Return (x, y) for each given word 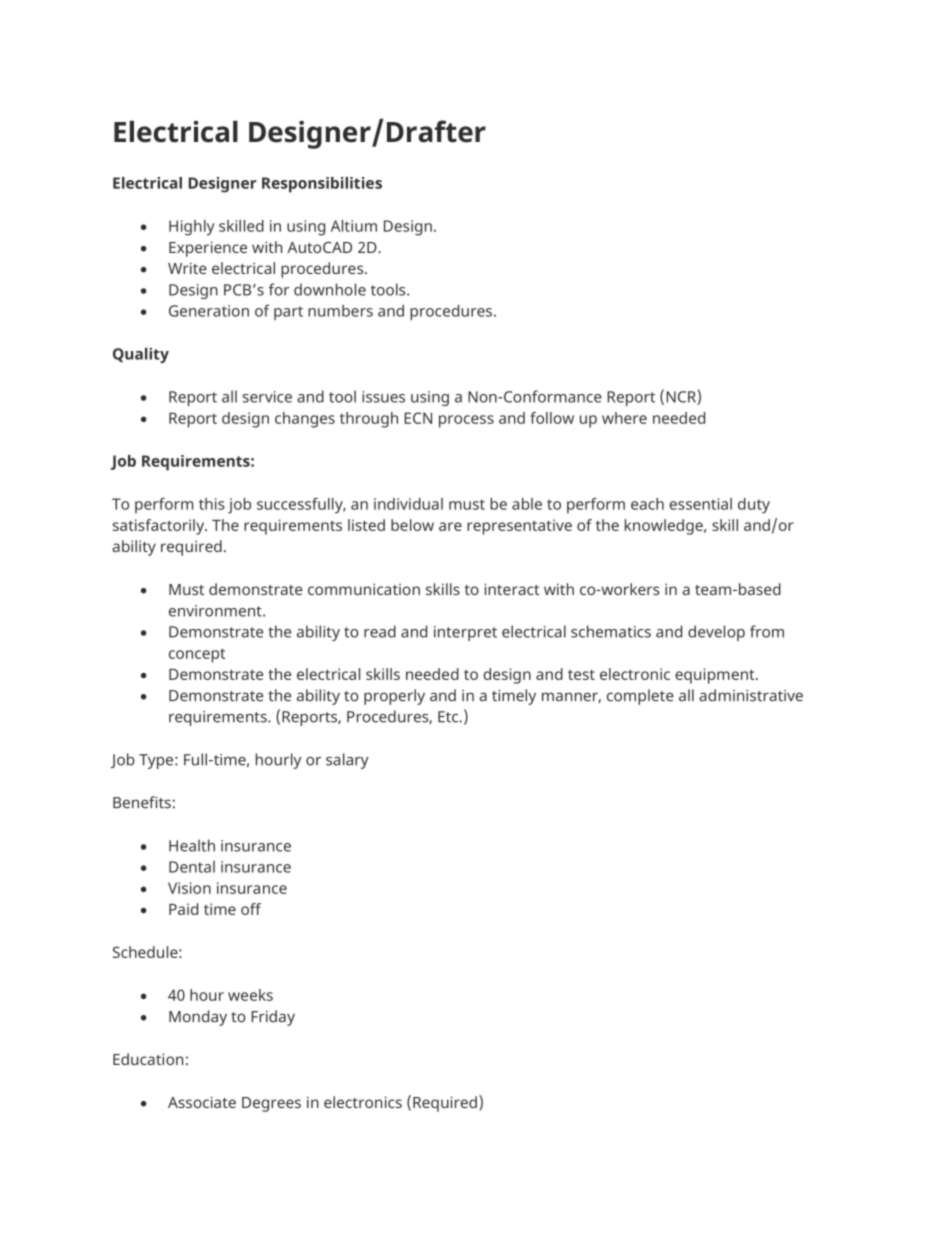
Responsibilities (322, 185)
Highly (192, 228)
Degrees (271, 1104)
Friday (273, 1018)
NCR (682, 398)
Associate (202, 1102)
